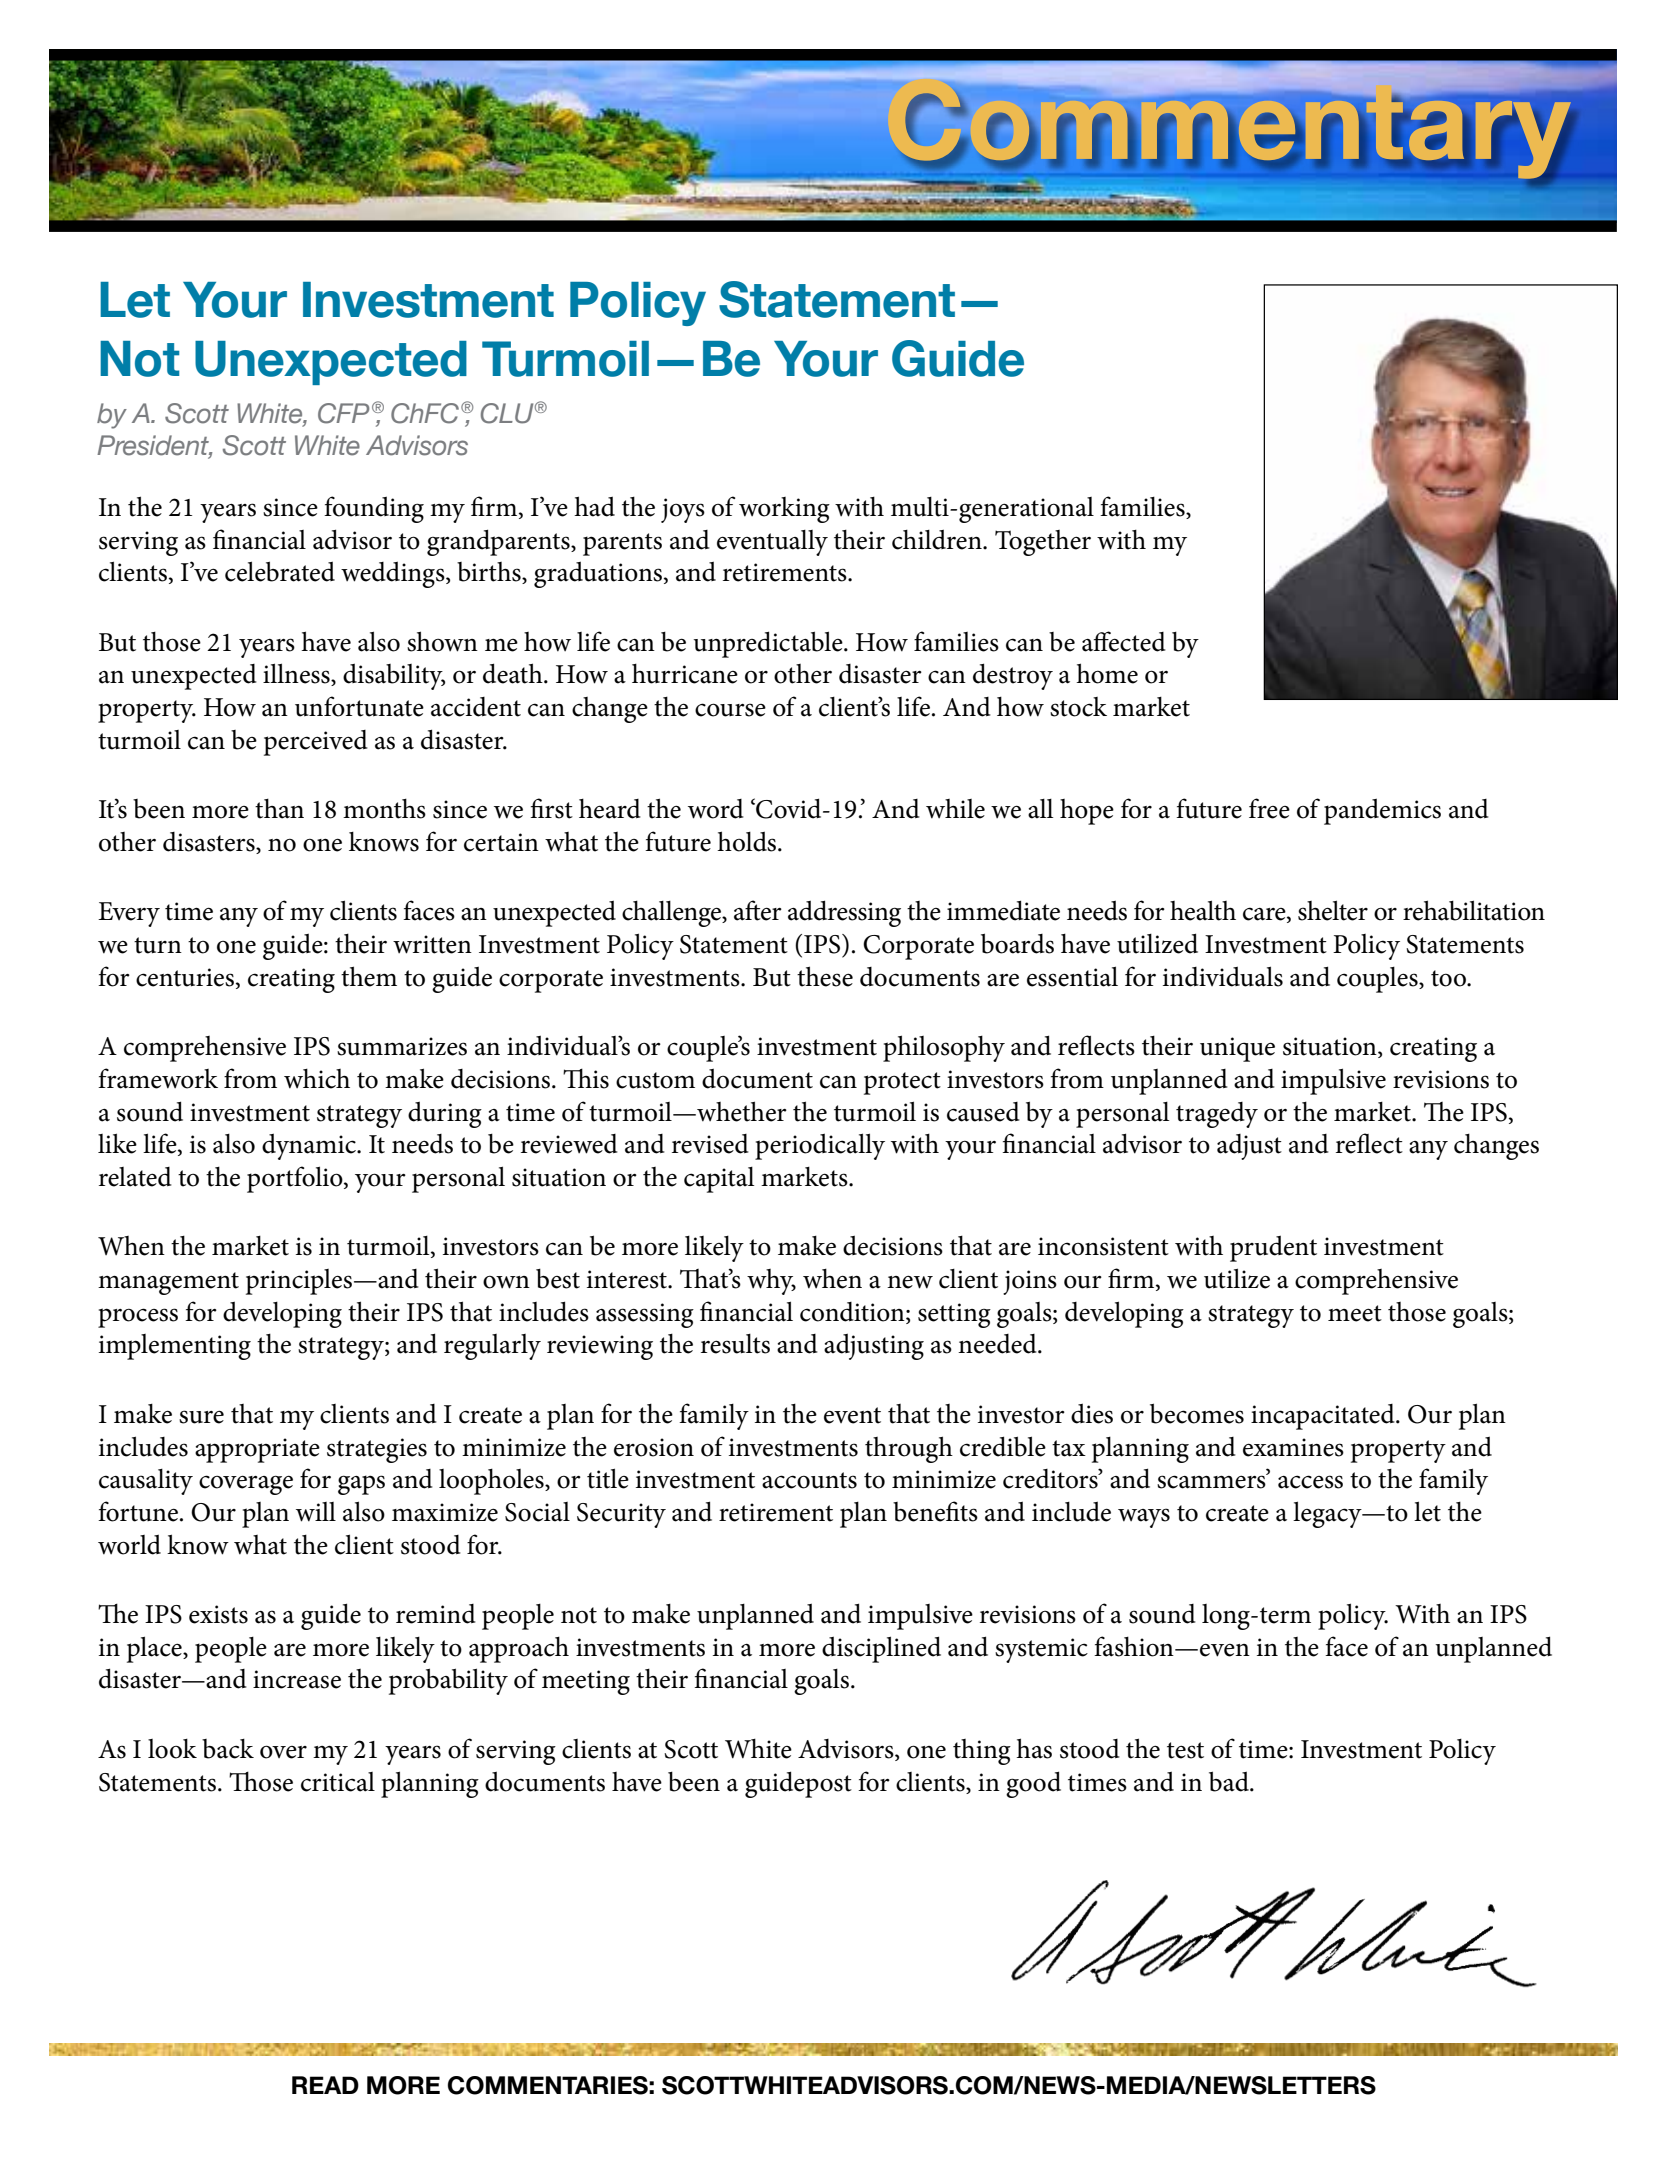  I want to click on READ, so click(325, 2085).
